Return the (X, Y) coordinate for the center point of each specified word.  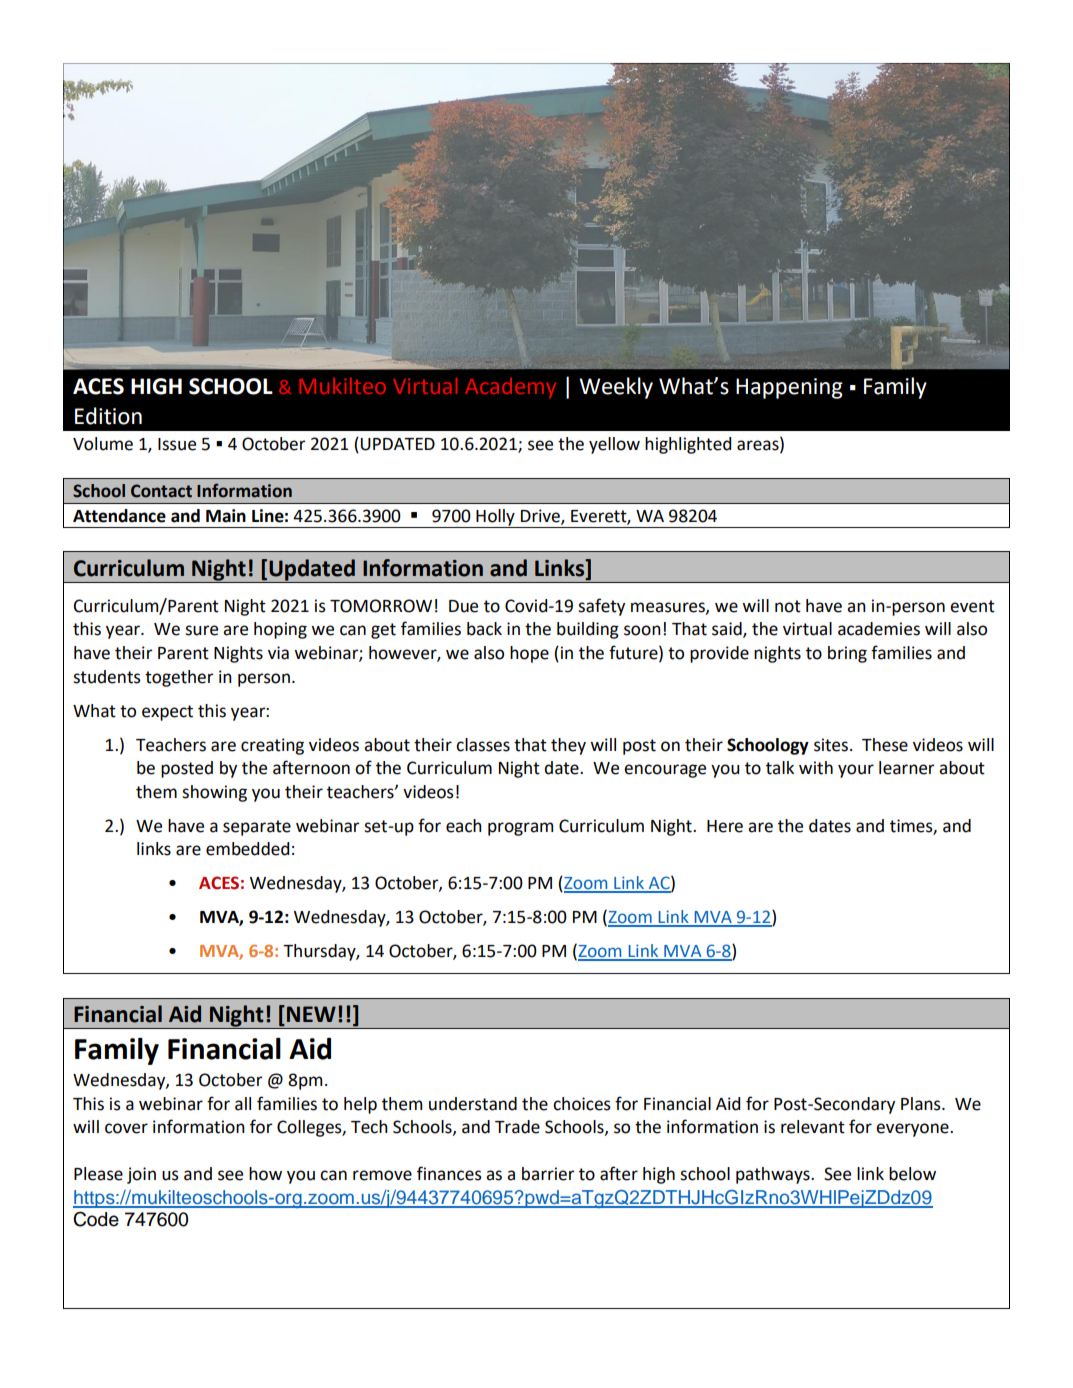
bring (847, 654)
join (141, 1175)
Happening (789, 388)
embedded (247, 849)
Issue (177, 444)
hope (529, 654)
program (520, 829)
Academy (510, 388)
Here (725, 826)
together (179, 678)
